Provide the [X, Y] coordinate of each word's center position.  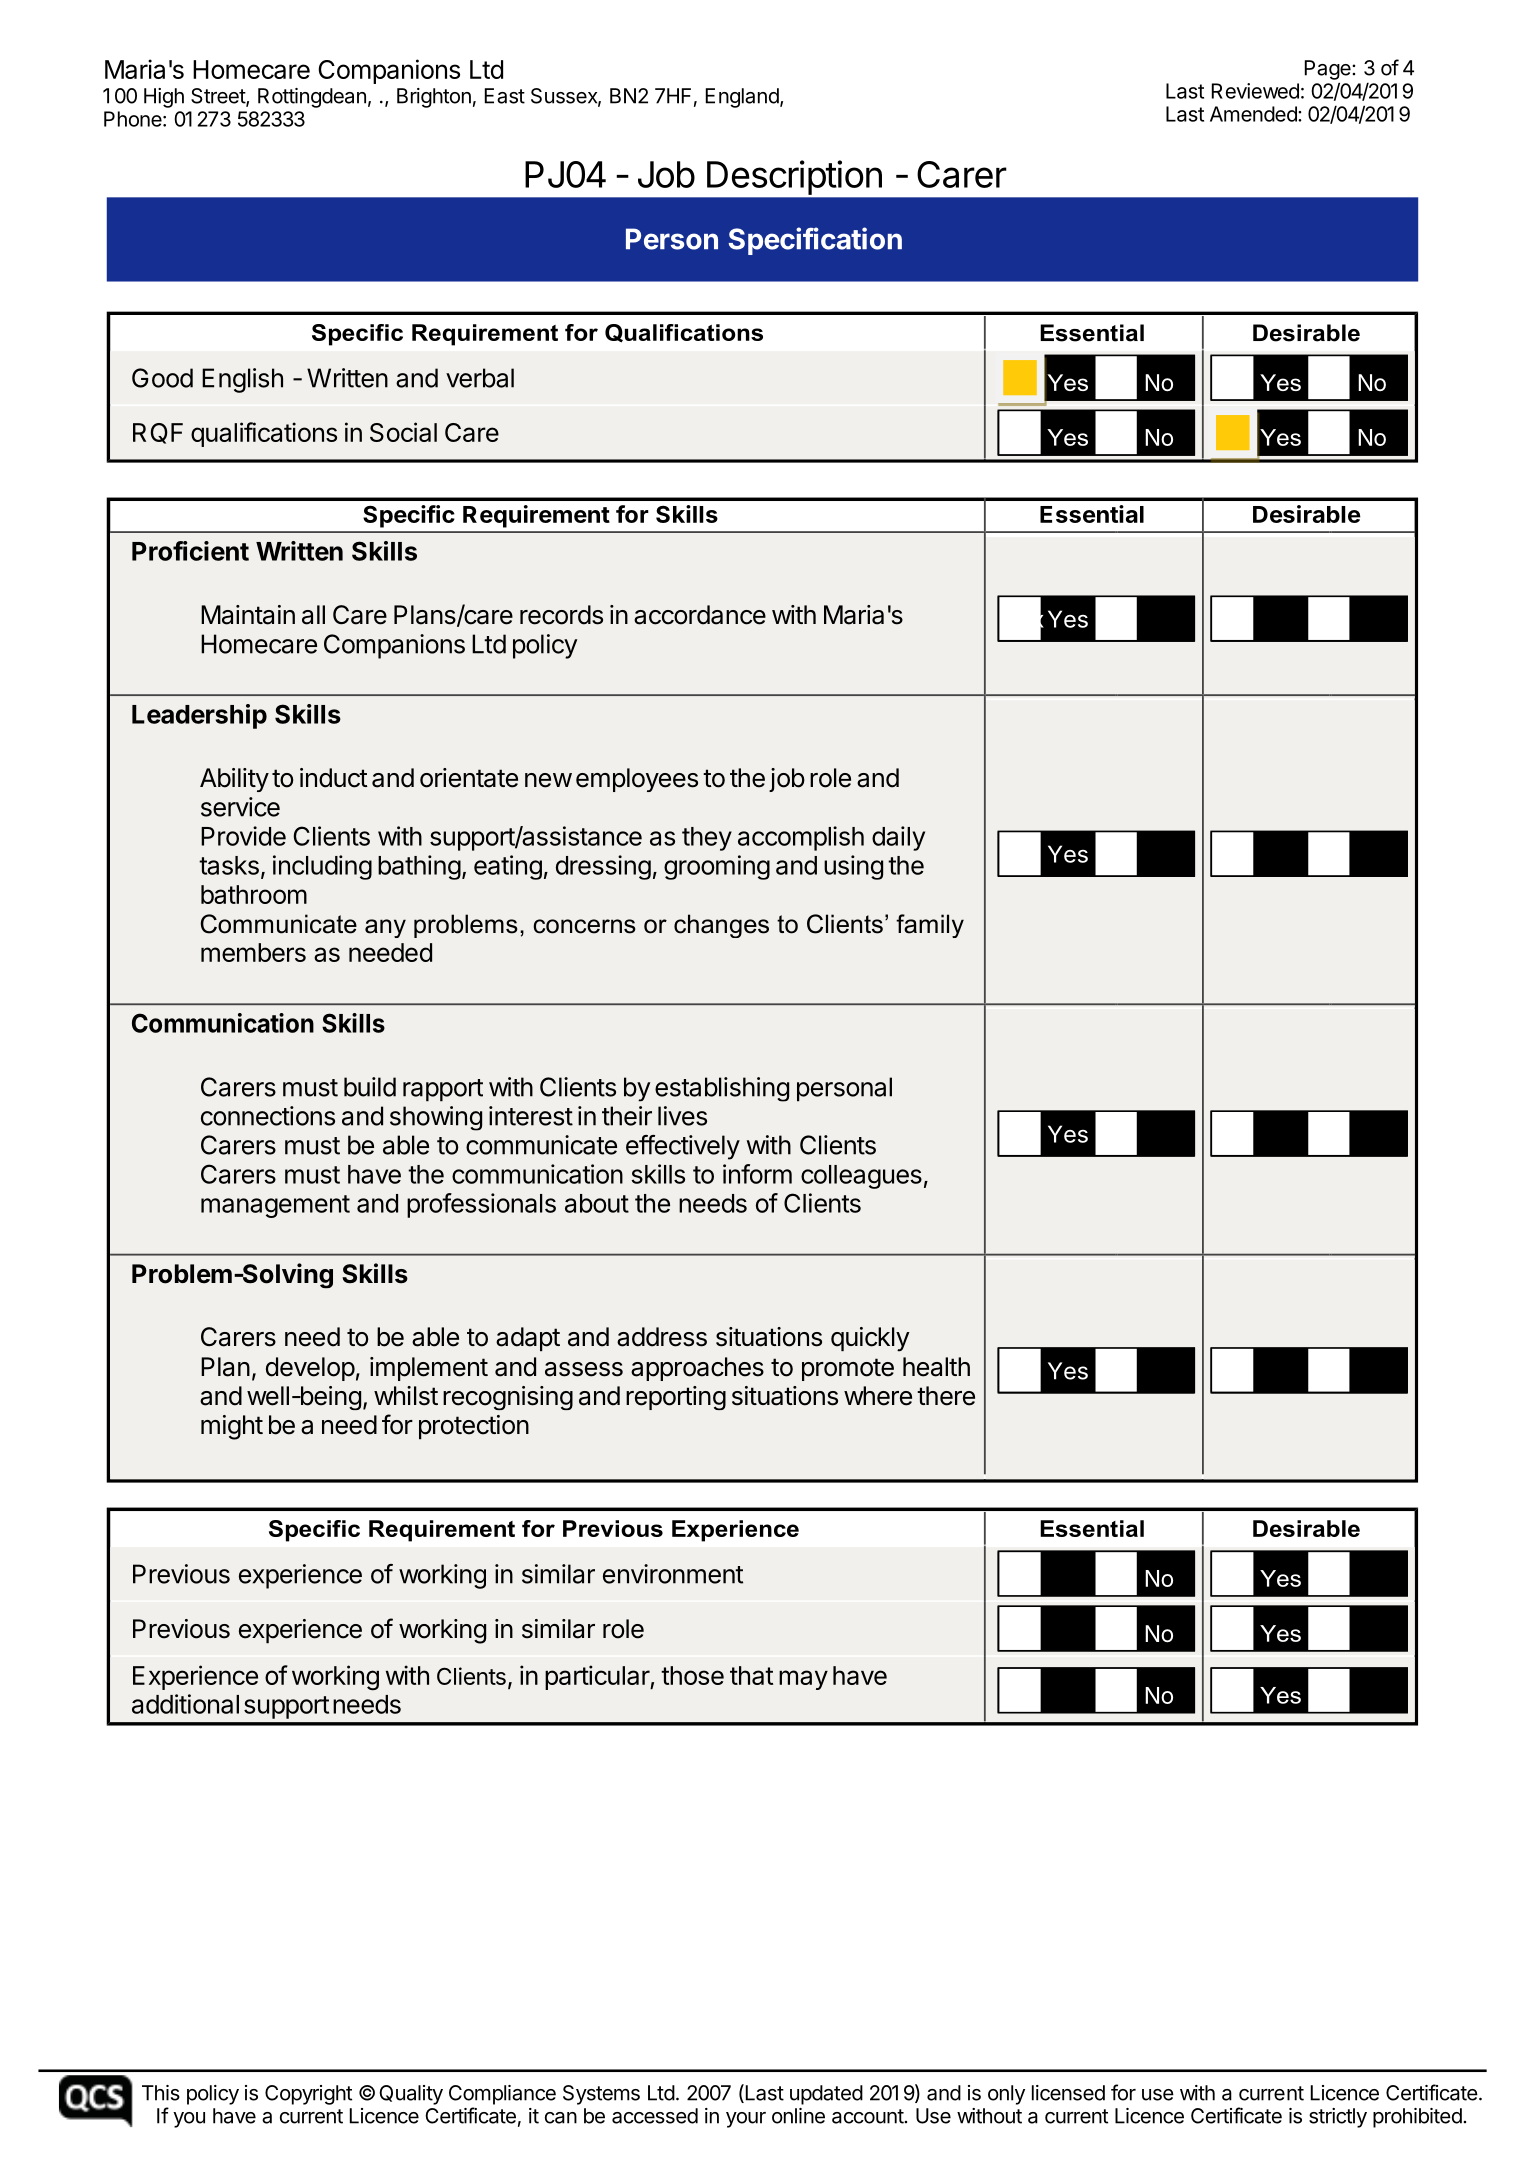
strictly [1338, 2118]
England [742, 98]
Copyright [308, 2095]
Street [219, 97]
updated [826, 2095]
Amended [1254, 114]
